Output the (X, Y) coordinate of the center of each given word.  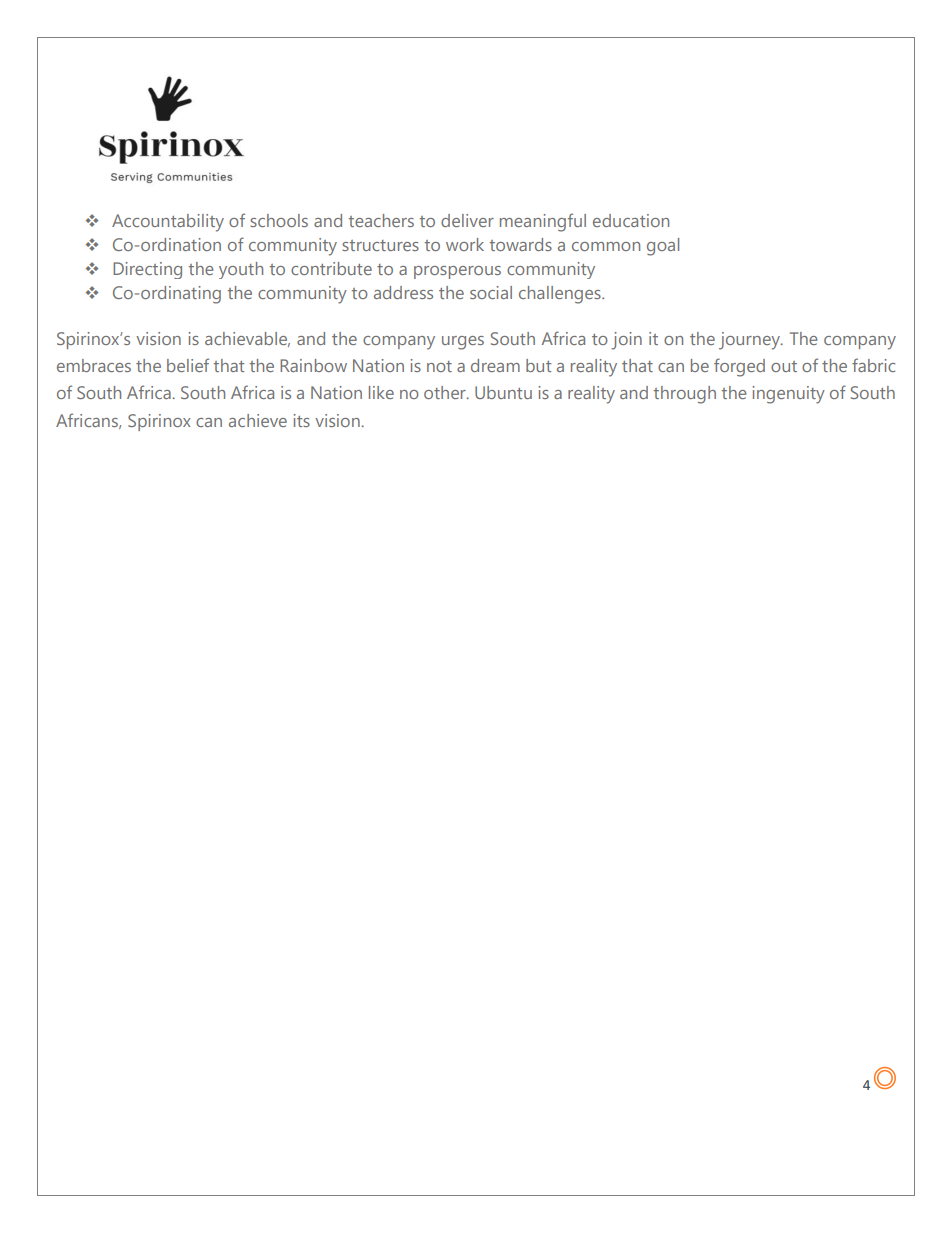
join (626, 341)
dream (495, 365)
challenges (561, 295)
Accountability (168, 223)
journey (750, 341)
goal (663, 247)
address (403, 292)
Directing (147, 270)
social (491, 292)
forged (739, 367)
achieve (258, 420)
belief (188, 365)
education (631, 220)
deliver (467, 220)
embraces (94, 365)
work (465, 244)
